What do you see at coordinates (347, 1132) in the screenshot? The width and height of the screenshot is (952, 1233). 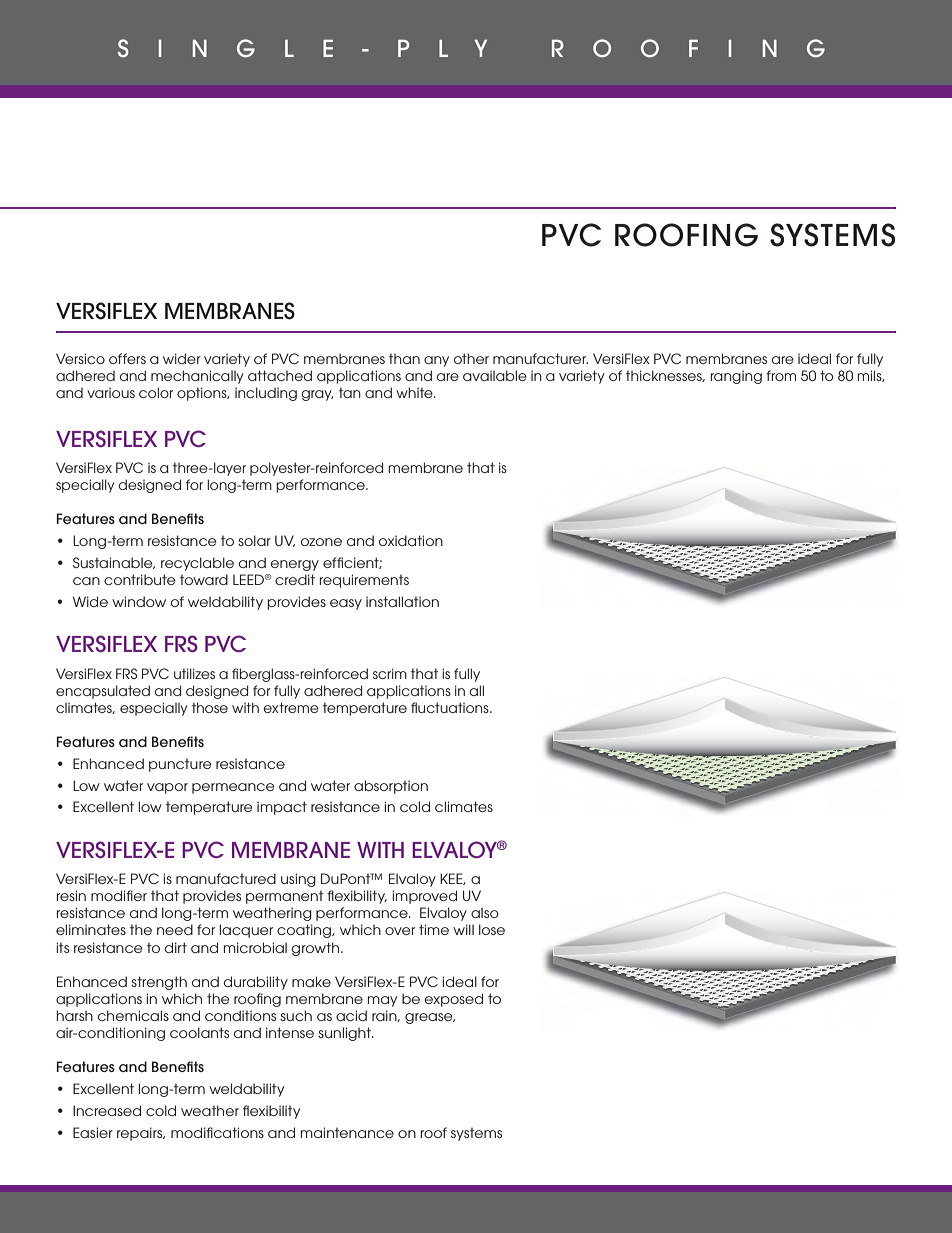 I see `maintenance` at bounding box center [347, 1132].
